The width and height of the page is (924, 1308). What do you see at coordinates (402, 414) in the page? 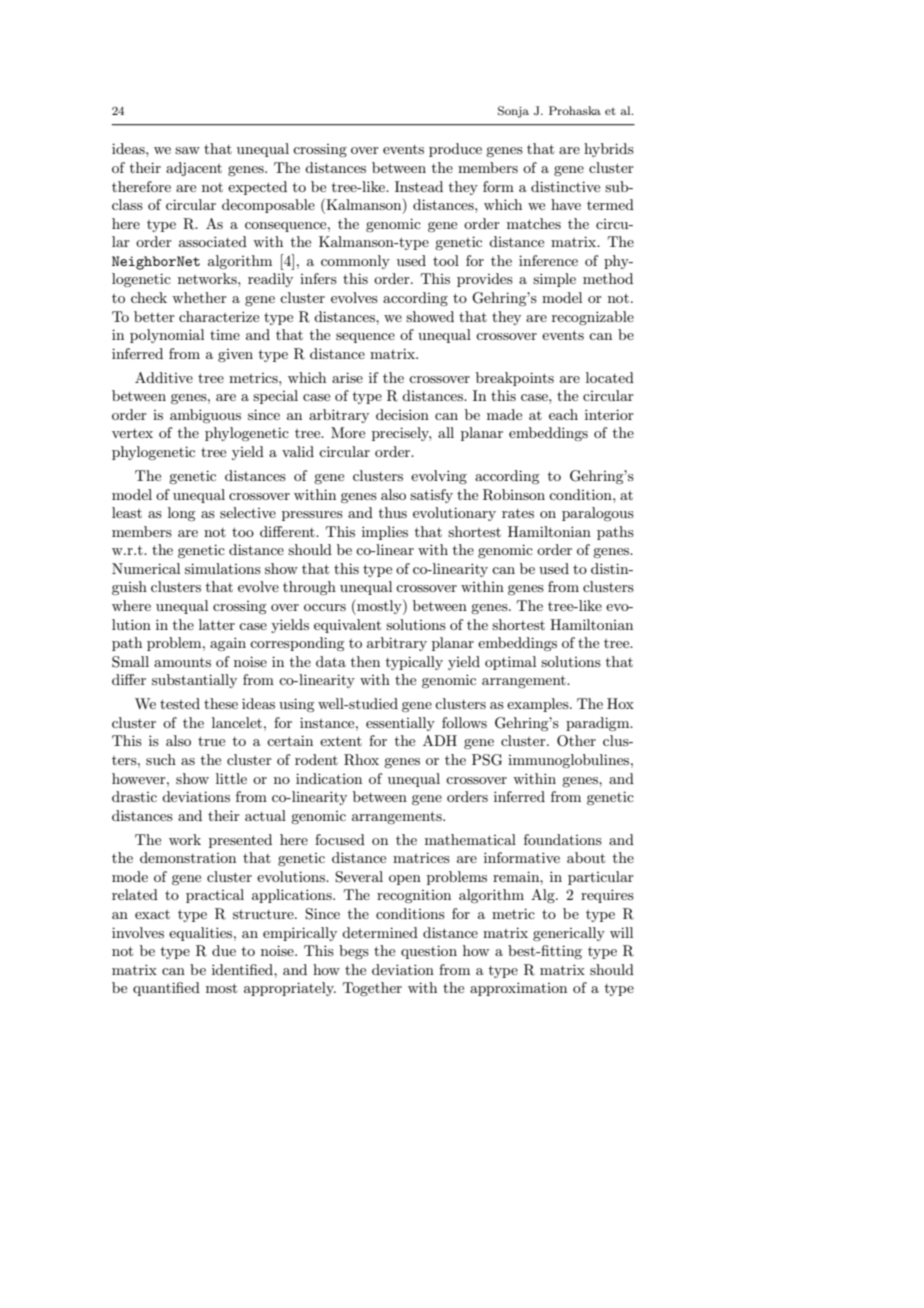
I see `decision` at bounding box center [402, 414].
